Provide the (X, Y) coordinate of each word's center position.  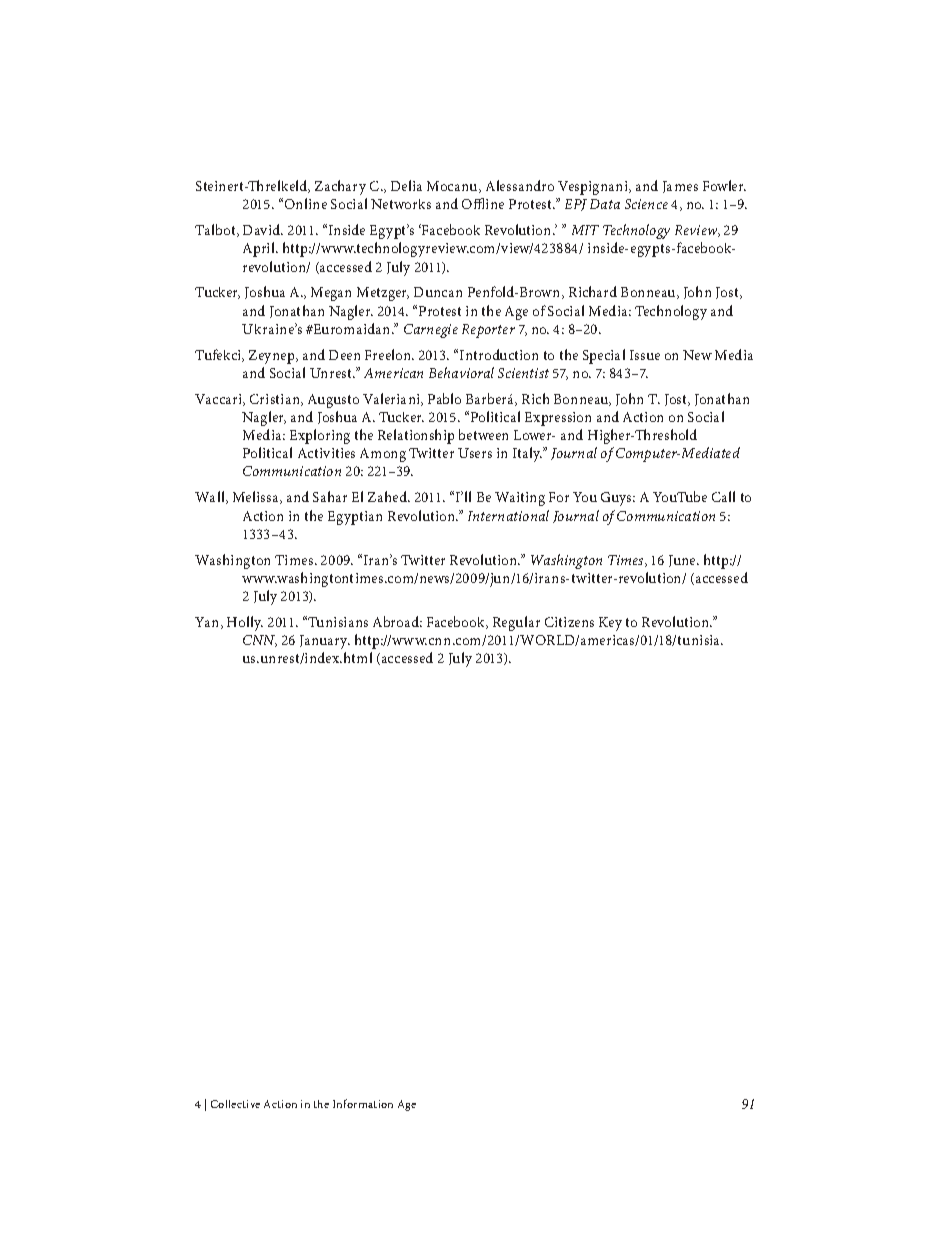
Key (610, 624)
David (263, 229)
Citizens (569, 622)
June (683, 561)
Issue (645, 355)
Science (646, 204)
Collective (235, 1104)
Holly (245, 623)
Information (363, 1103)
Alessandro (520, 185)
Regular (516, 623)
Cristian (276, 400)
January (325, 642)
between (483, 434)
